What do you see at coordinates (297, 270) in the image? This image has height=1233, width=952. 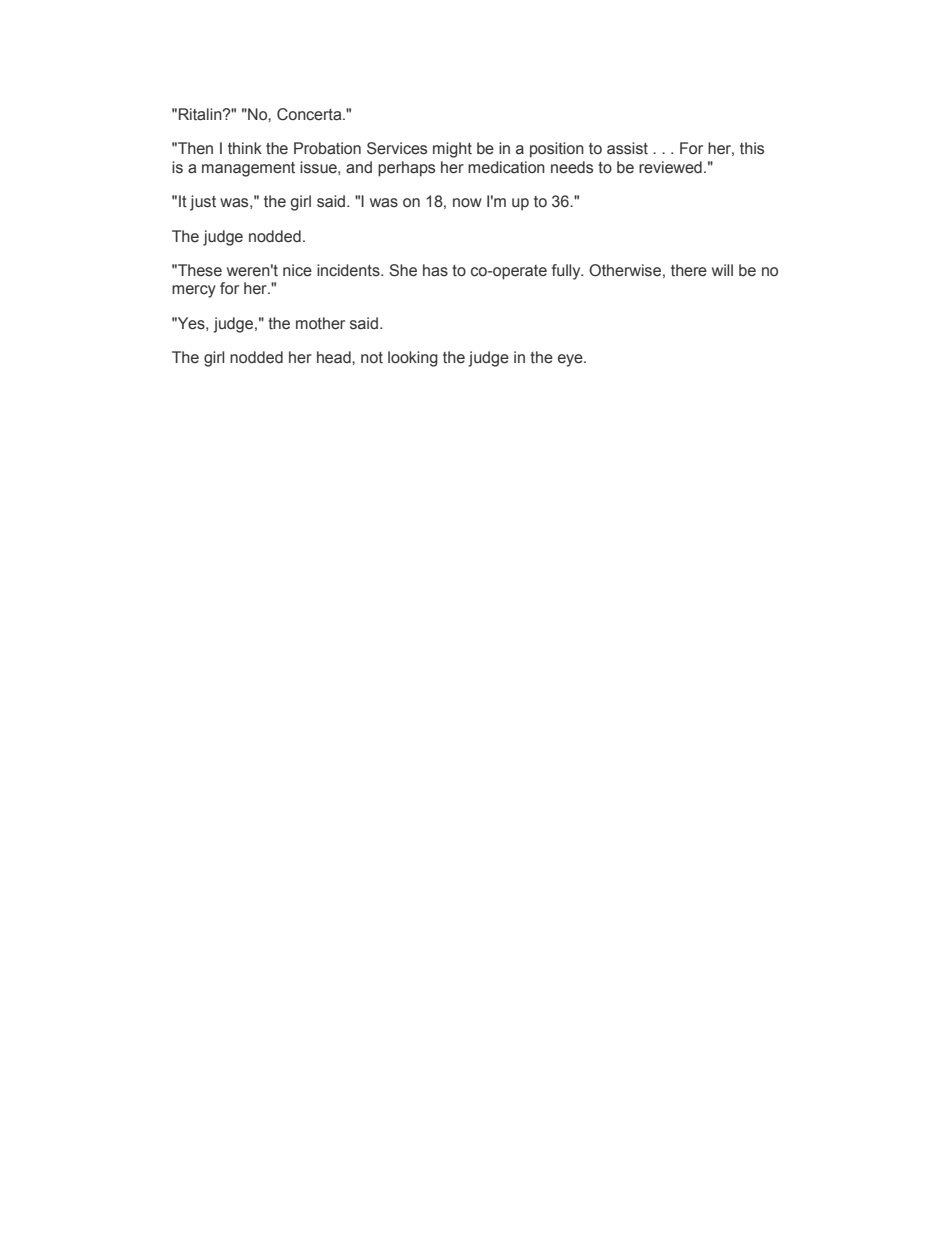 I see `nice` at bounding box center [297, 270].
